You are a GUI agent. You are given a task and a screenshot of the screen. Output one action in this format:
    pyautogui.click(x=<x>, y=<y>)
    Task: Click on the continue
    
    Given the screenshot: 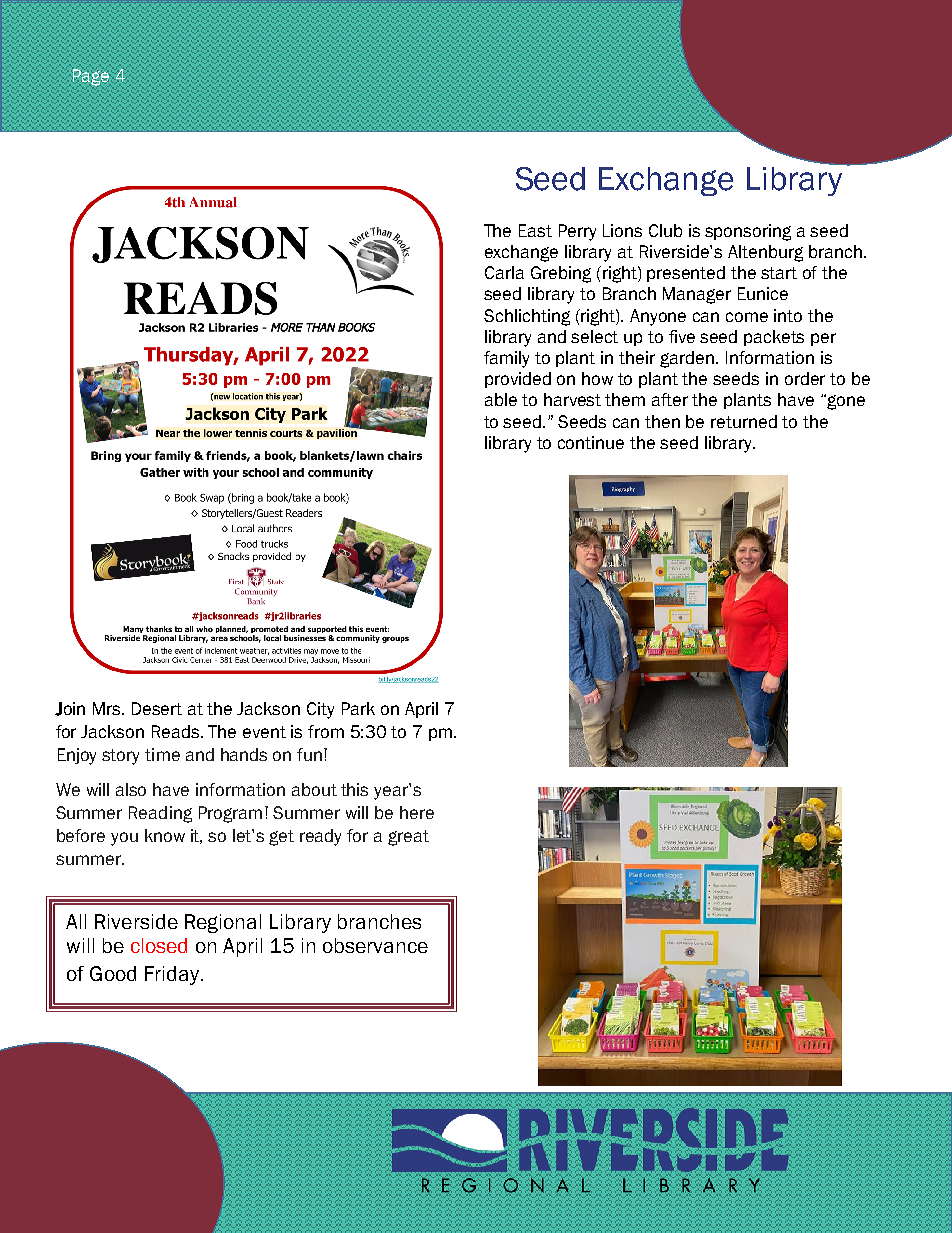 What is the action you would take?
    pyautogui.click(x=591, y=442)
